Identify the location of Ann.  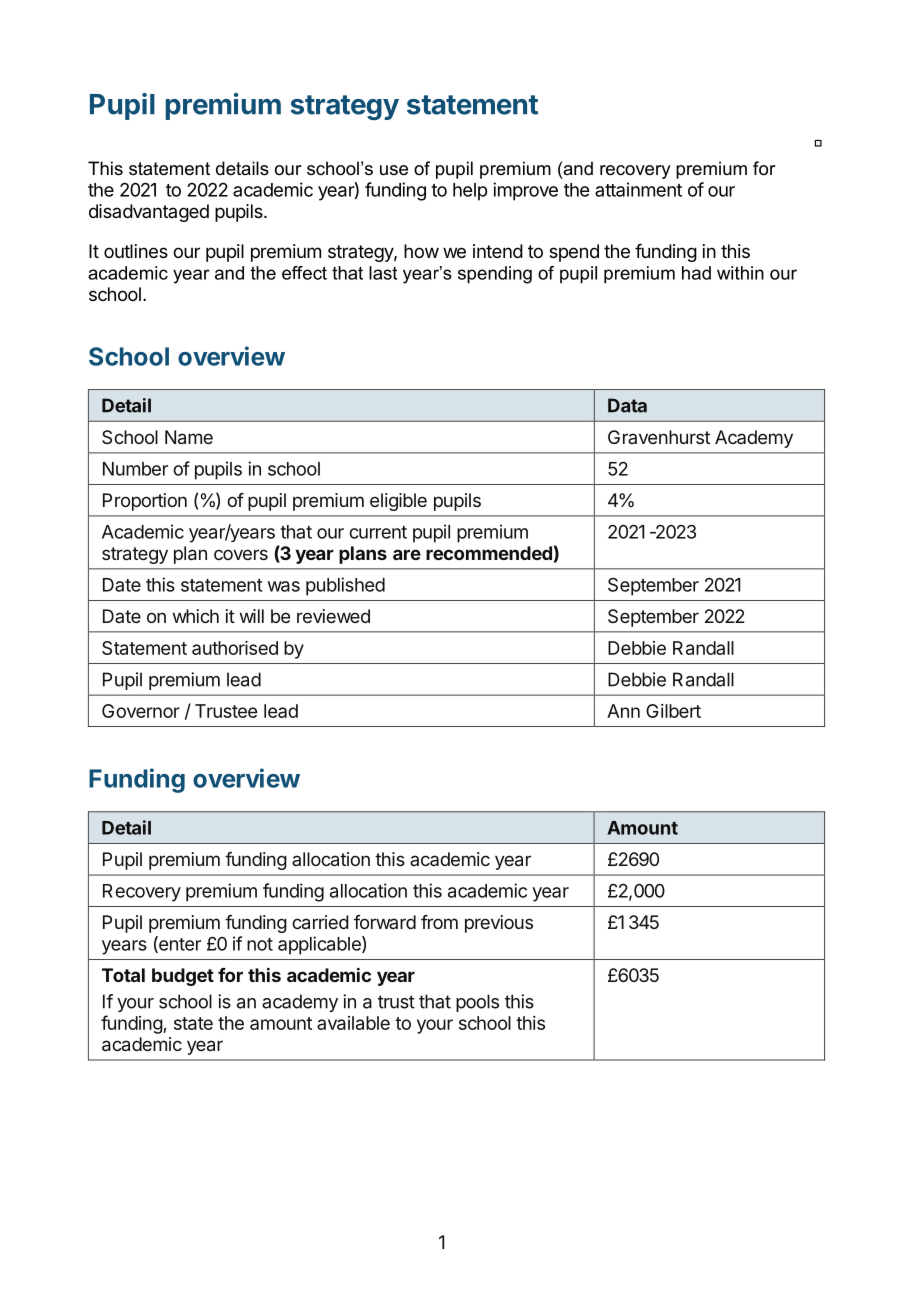
(623, 711).
